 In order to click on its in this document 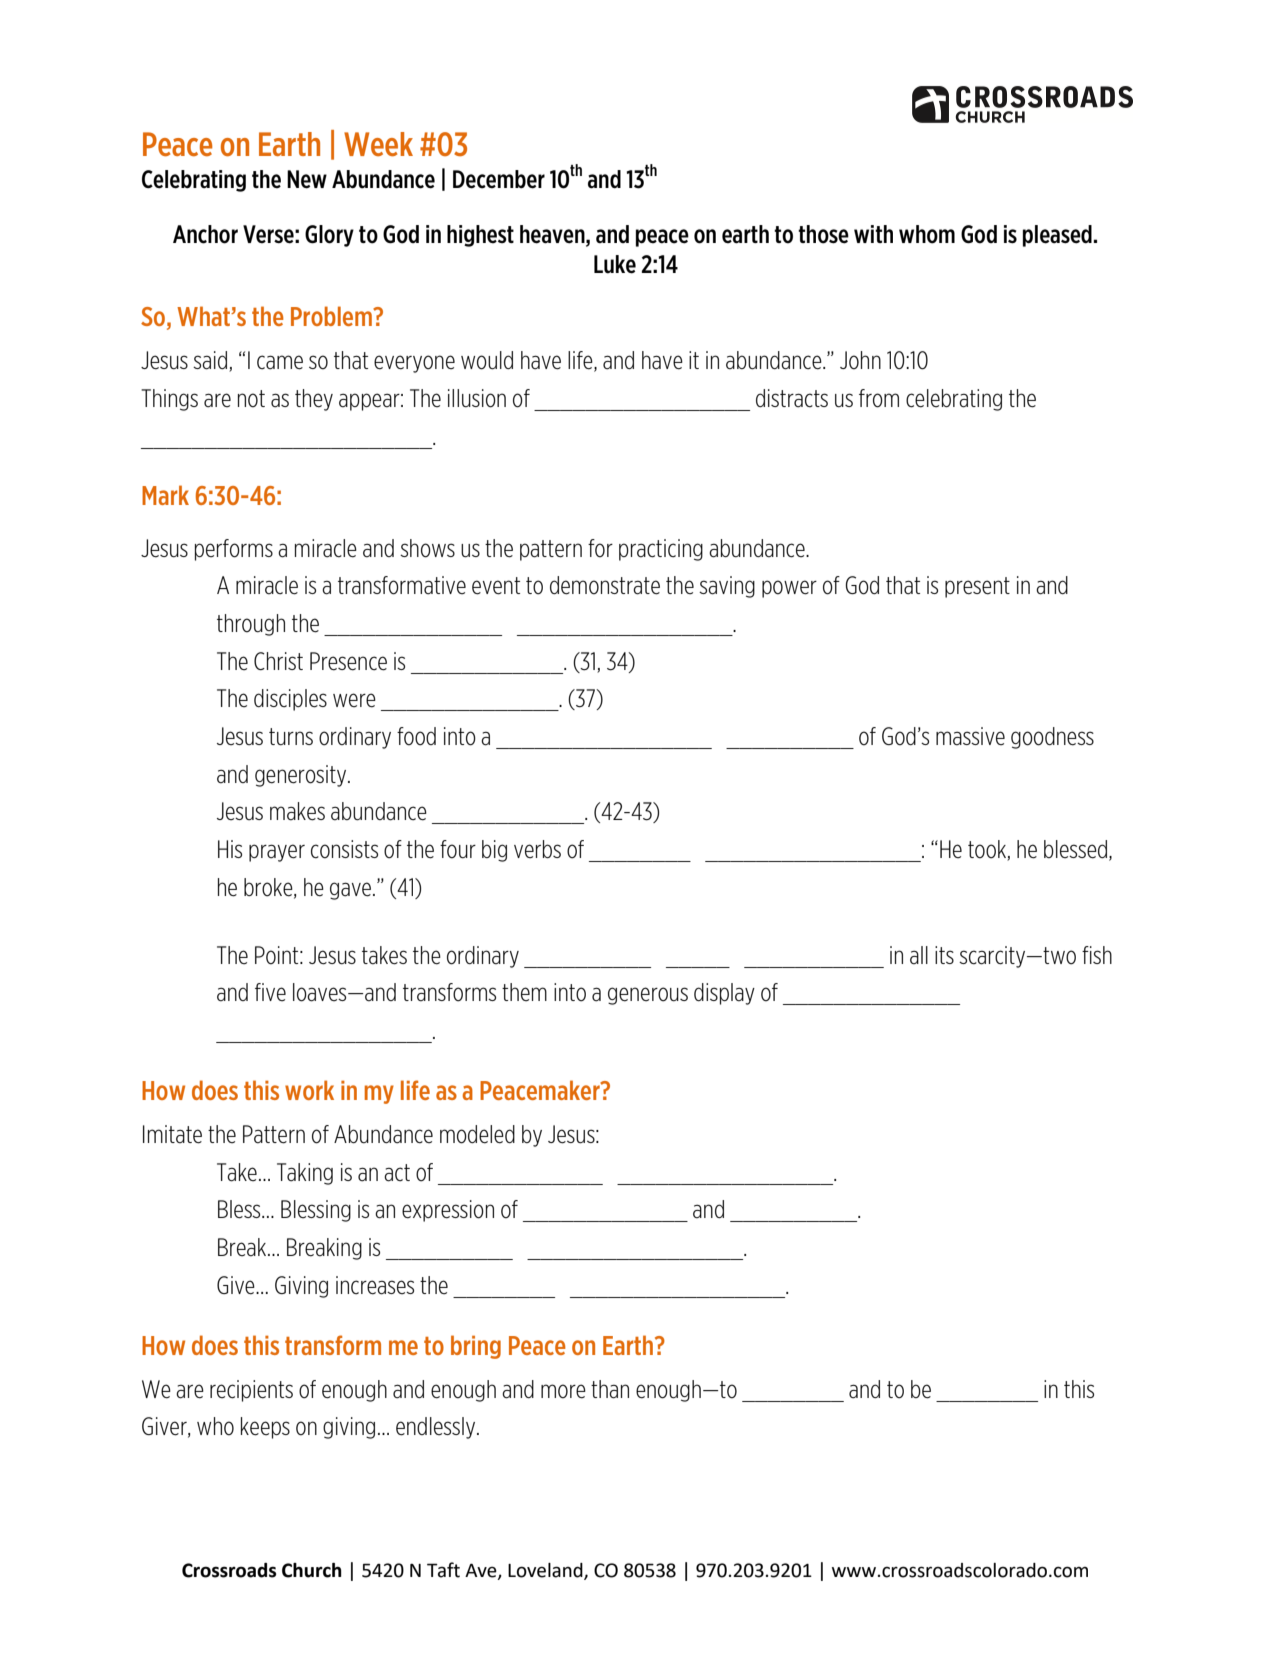, I will do `click(944, 955)`.
